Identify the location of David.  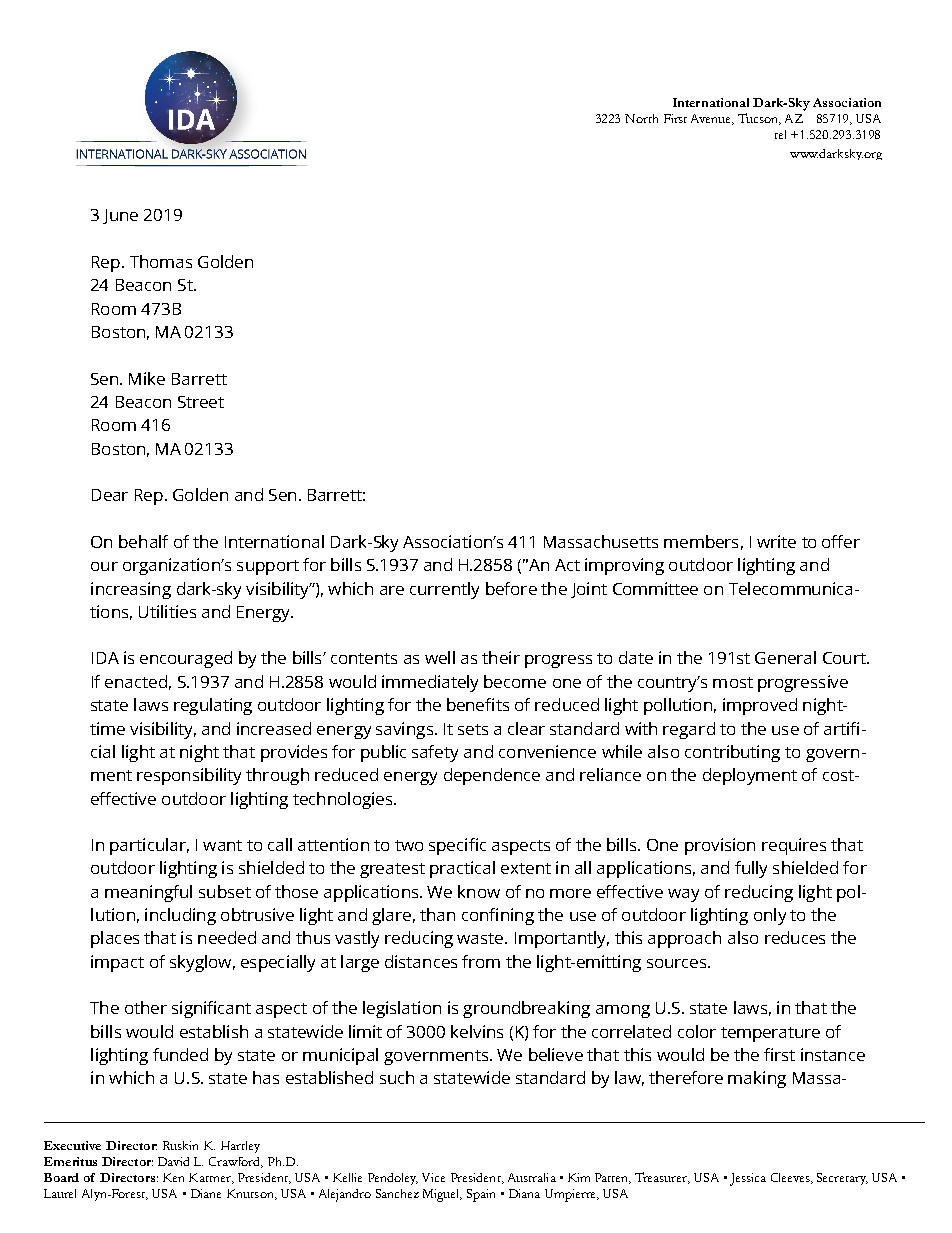
(173, 1161).
